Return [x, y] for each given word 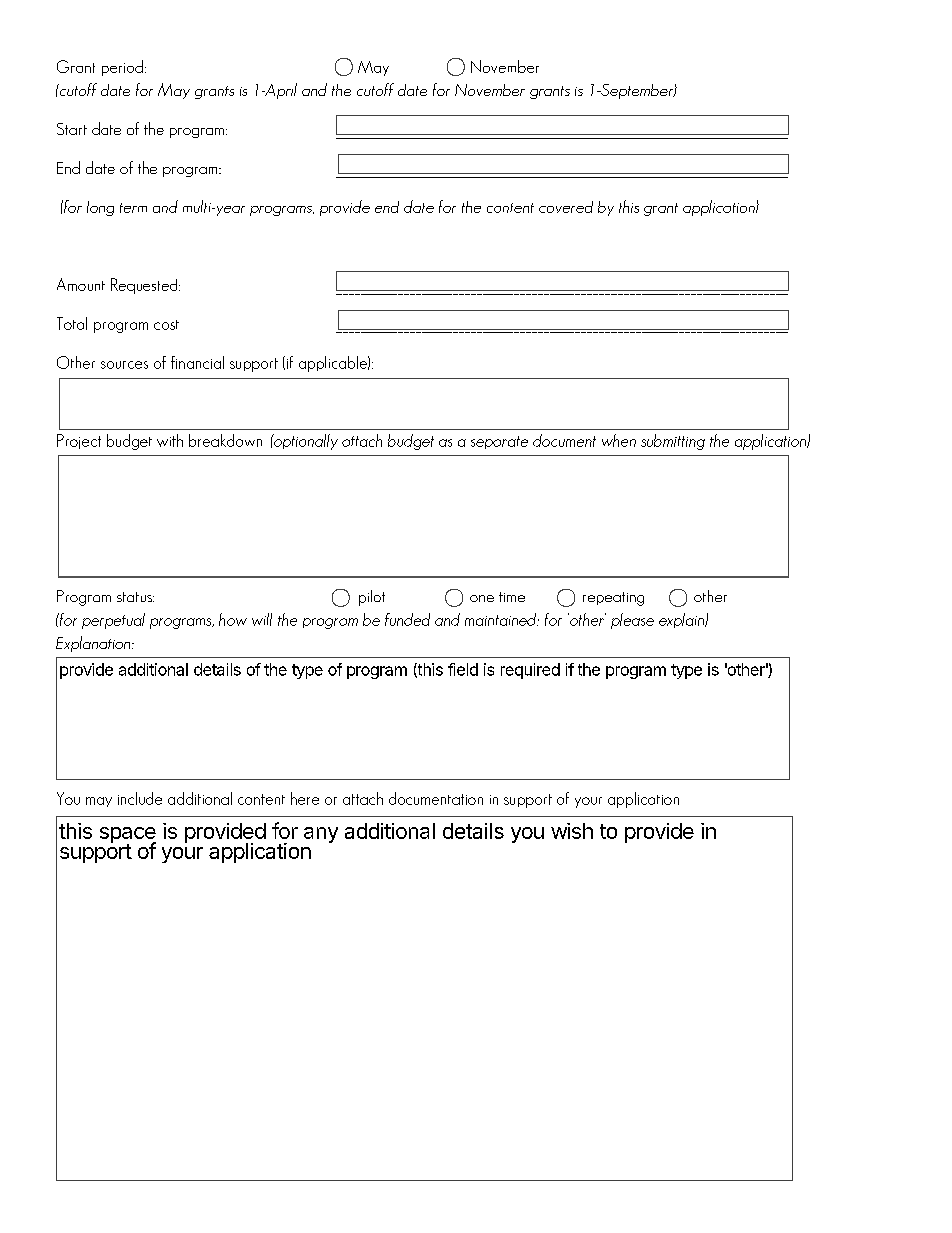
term [133, 208]
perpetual [113, 621]
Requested [145, 286]
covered [566, 207]
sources [124, 365]
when [619, 440]
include [140, 798]
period [122, 68]
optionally [305, 442]
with [170, 440]
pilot [372, 598]
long [100, 208]
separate [499, 442]
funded [407, 619]
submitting [673, 442]
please [632, 621]
